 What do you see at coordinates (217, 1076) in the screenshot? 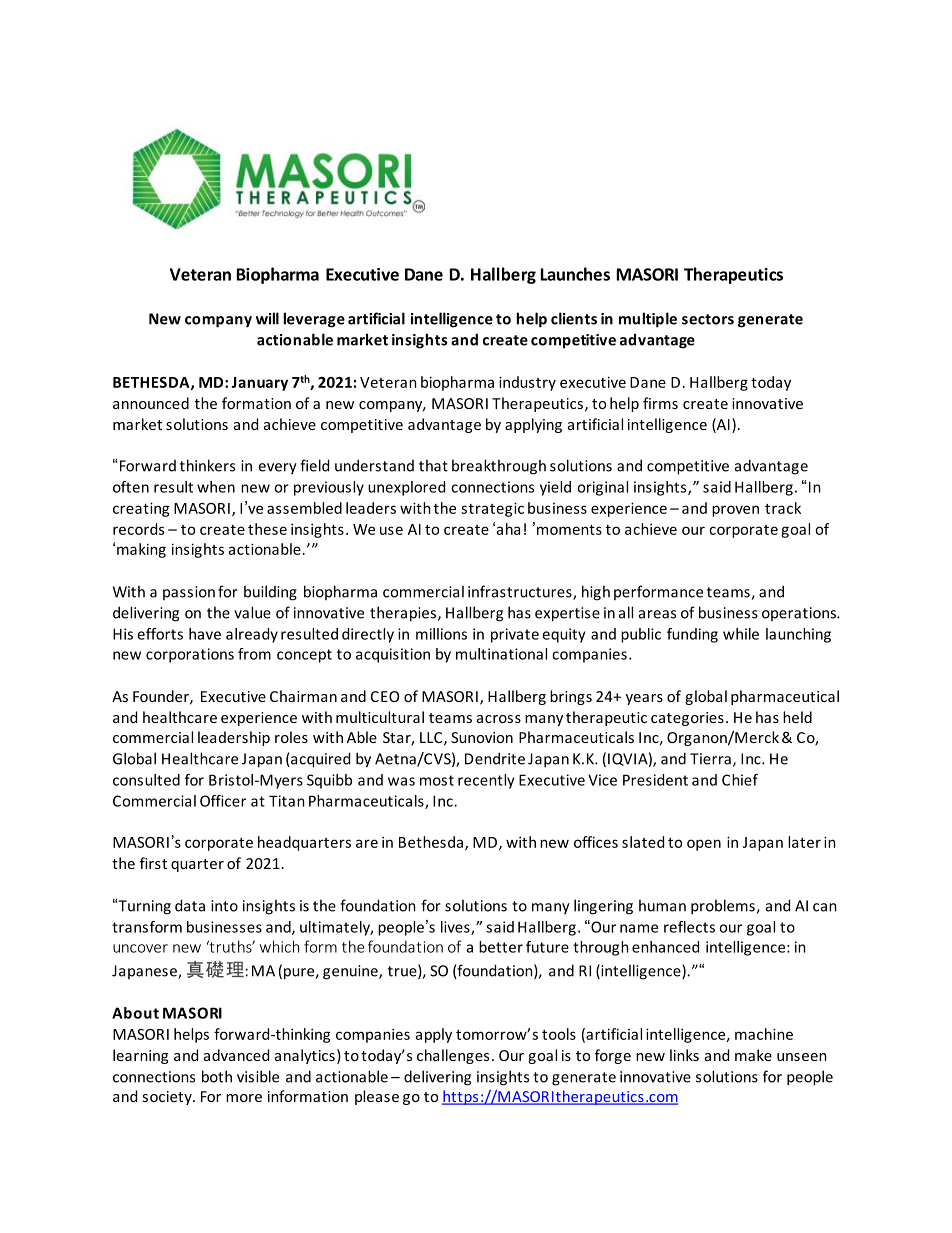
I see `both` at bounding box center [217, 1076].
